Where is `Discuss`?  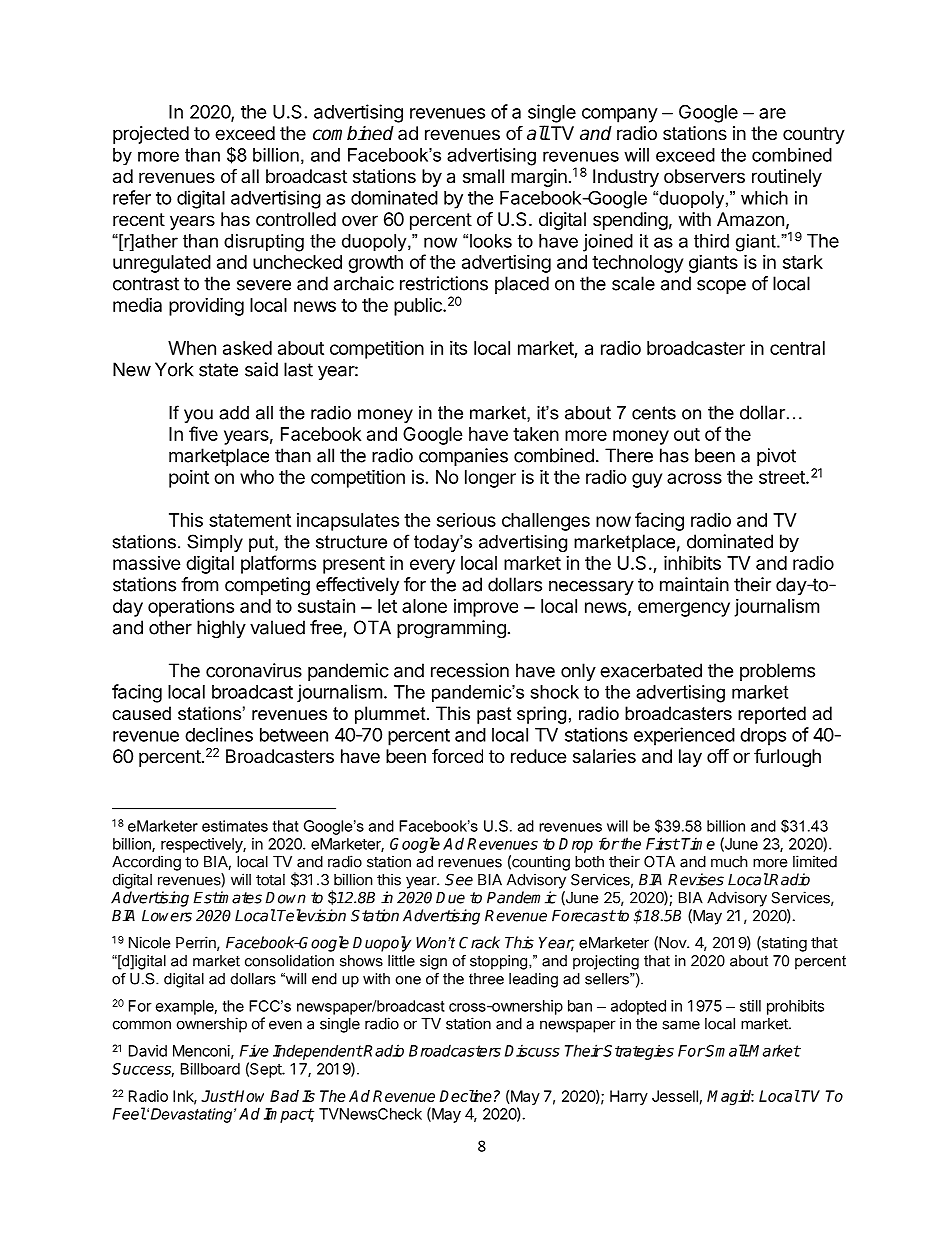
Discuss is located at coordinates (532, 1050).
